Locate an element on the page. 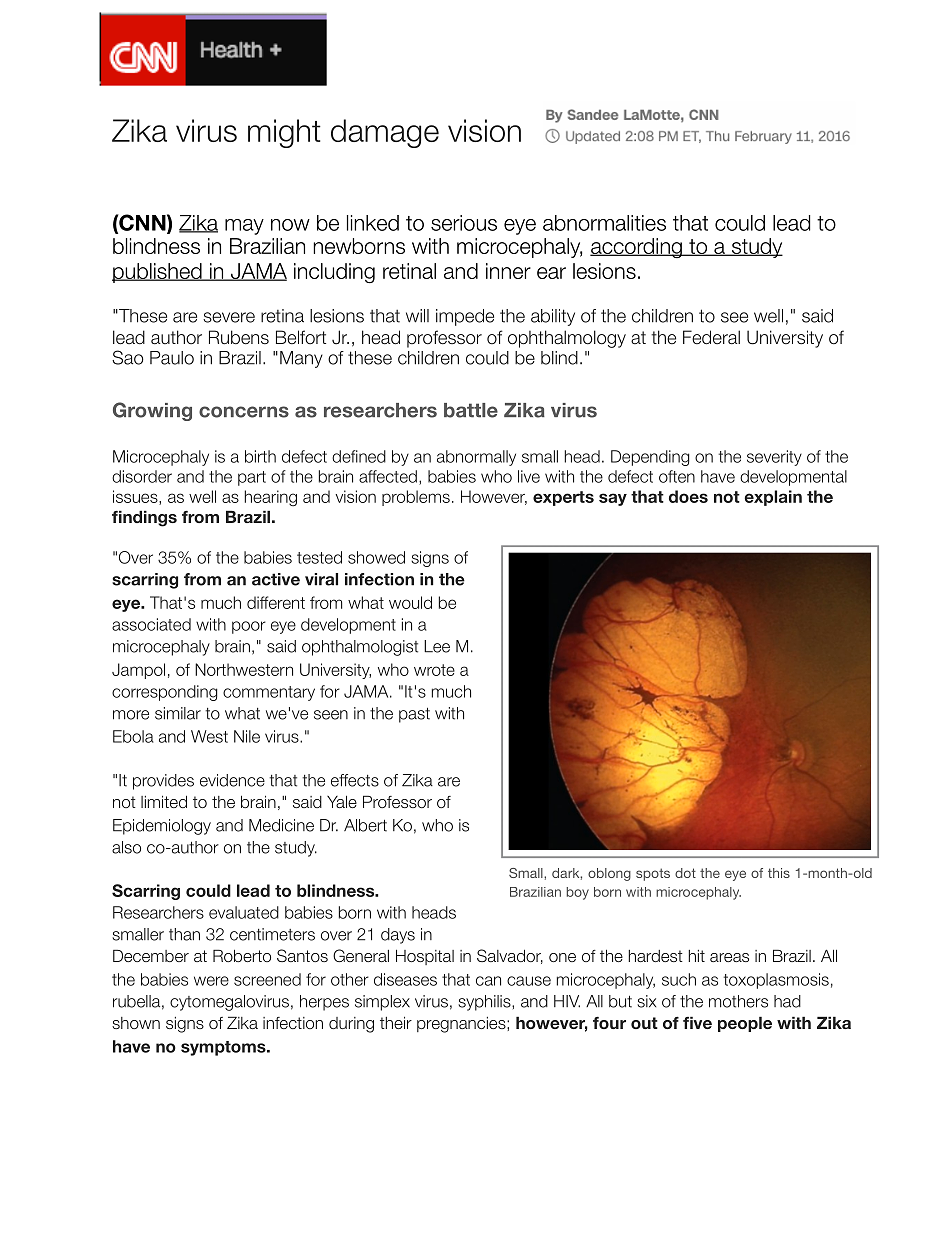  abnormalities is located at coordinates (604, 223).
